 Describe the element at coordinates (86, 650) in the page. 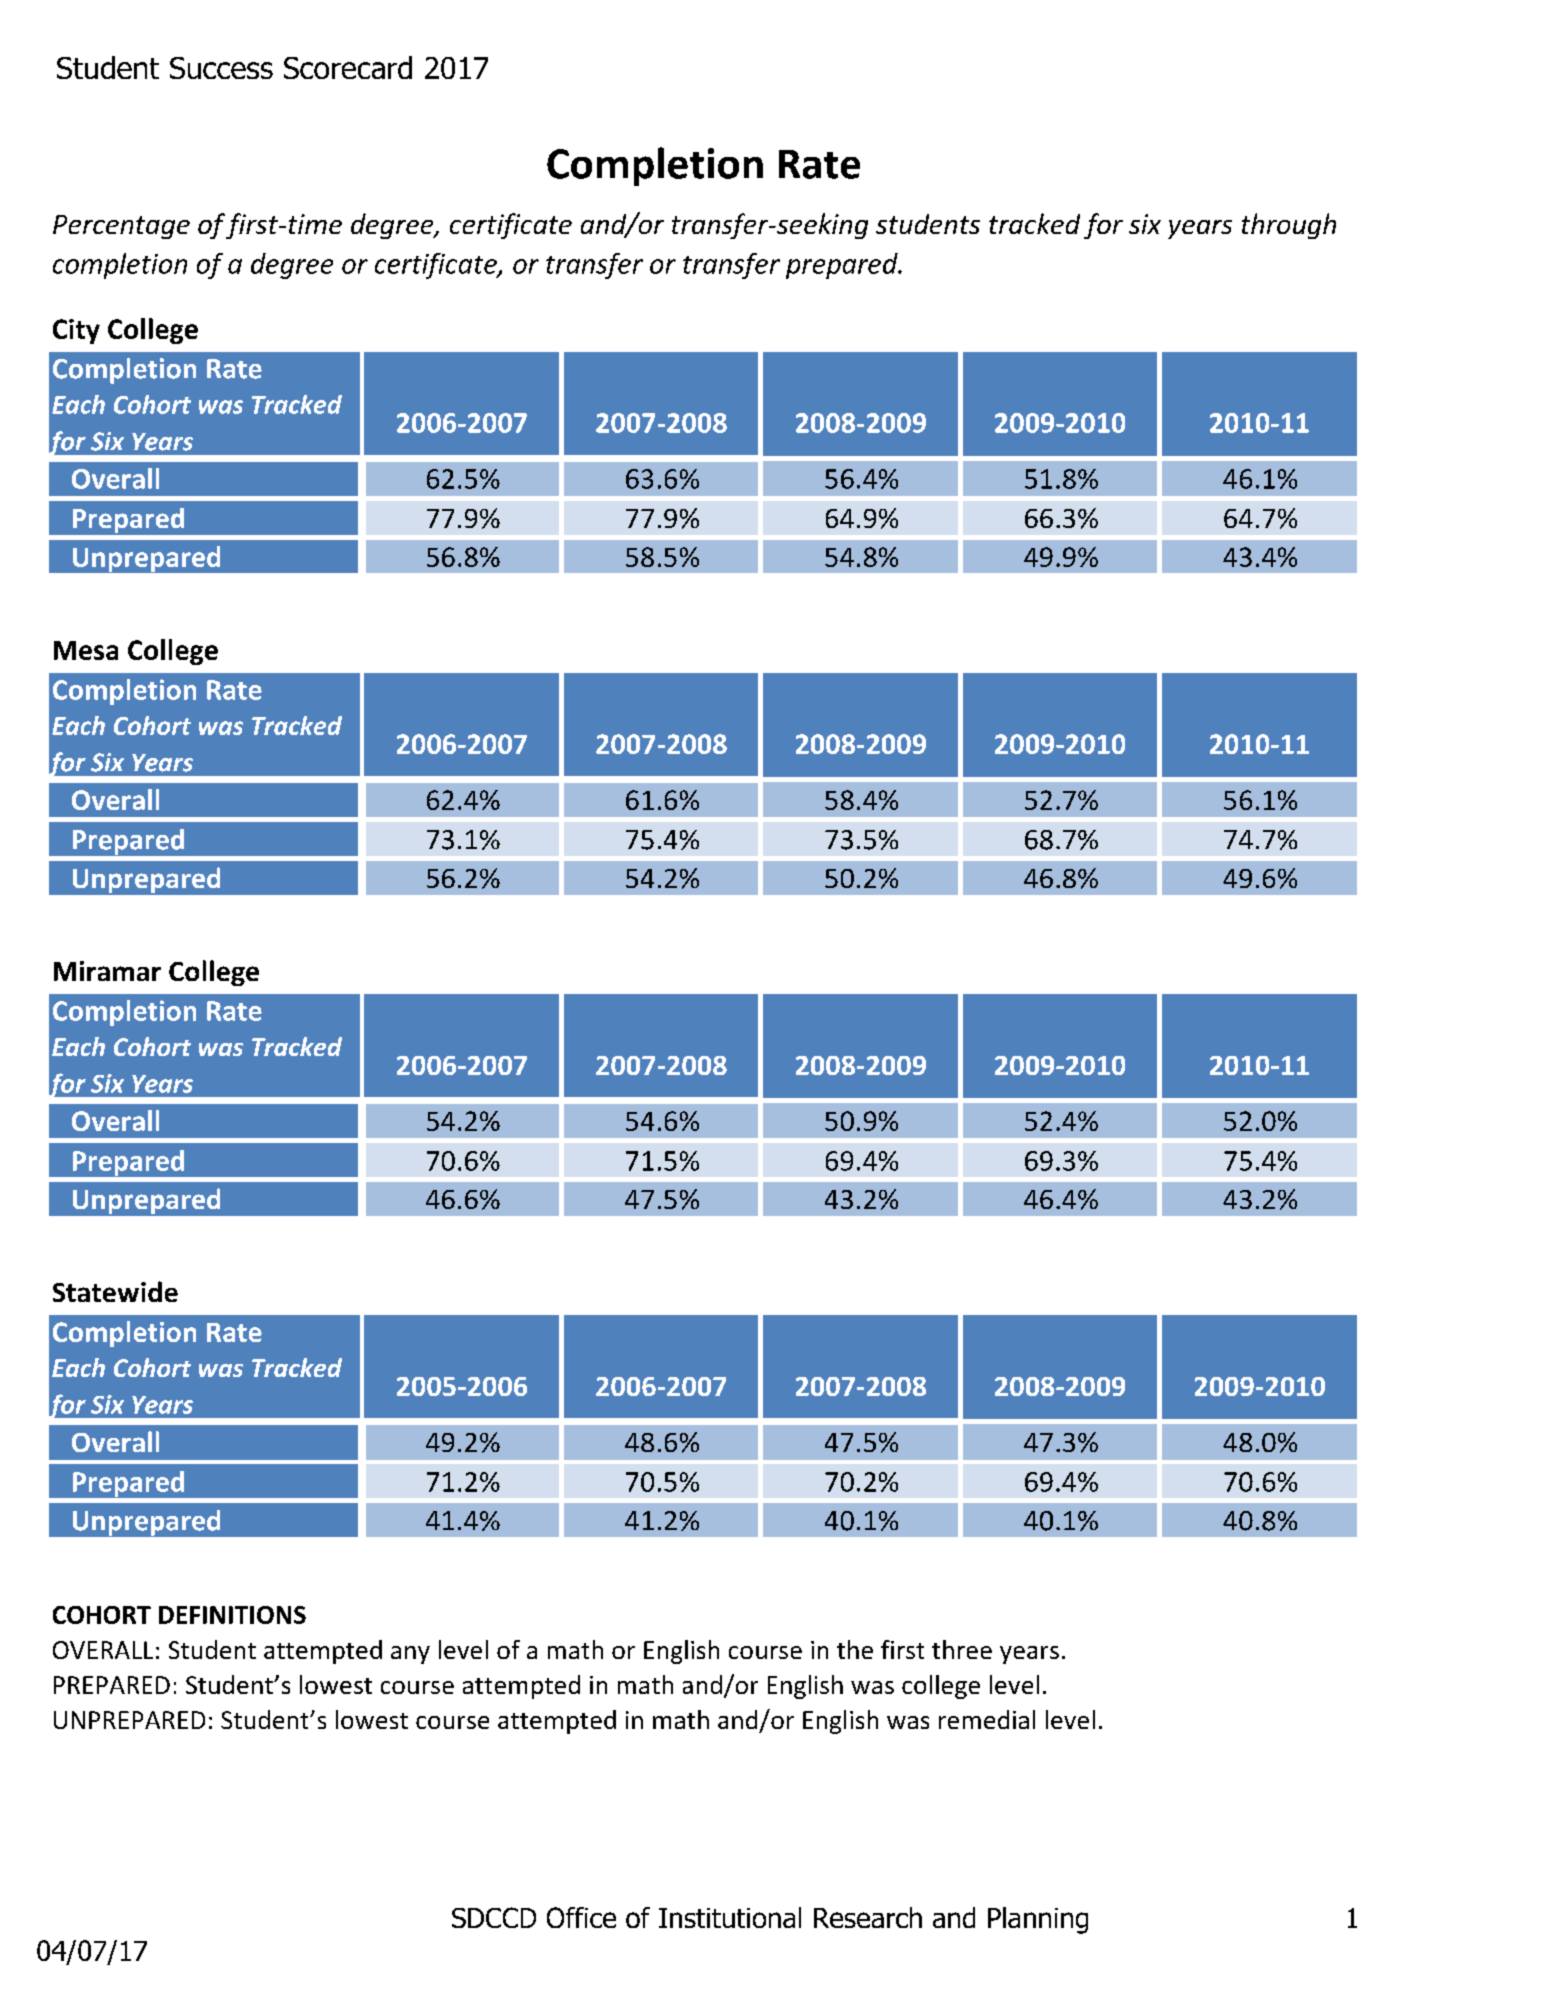

I see `Mesa` at that location.
